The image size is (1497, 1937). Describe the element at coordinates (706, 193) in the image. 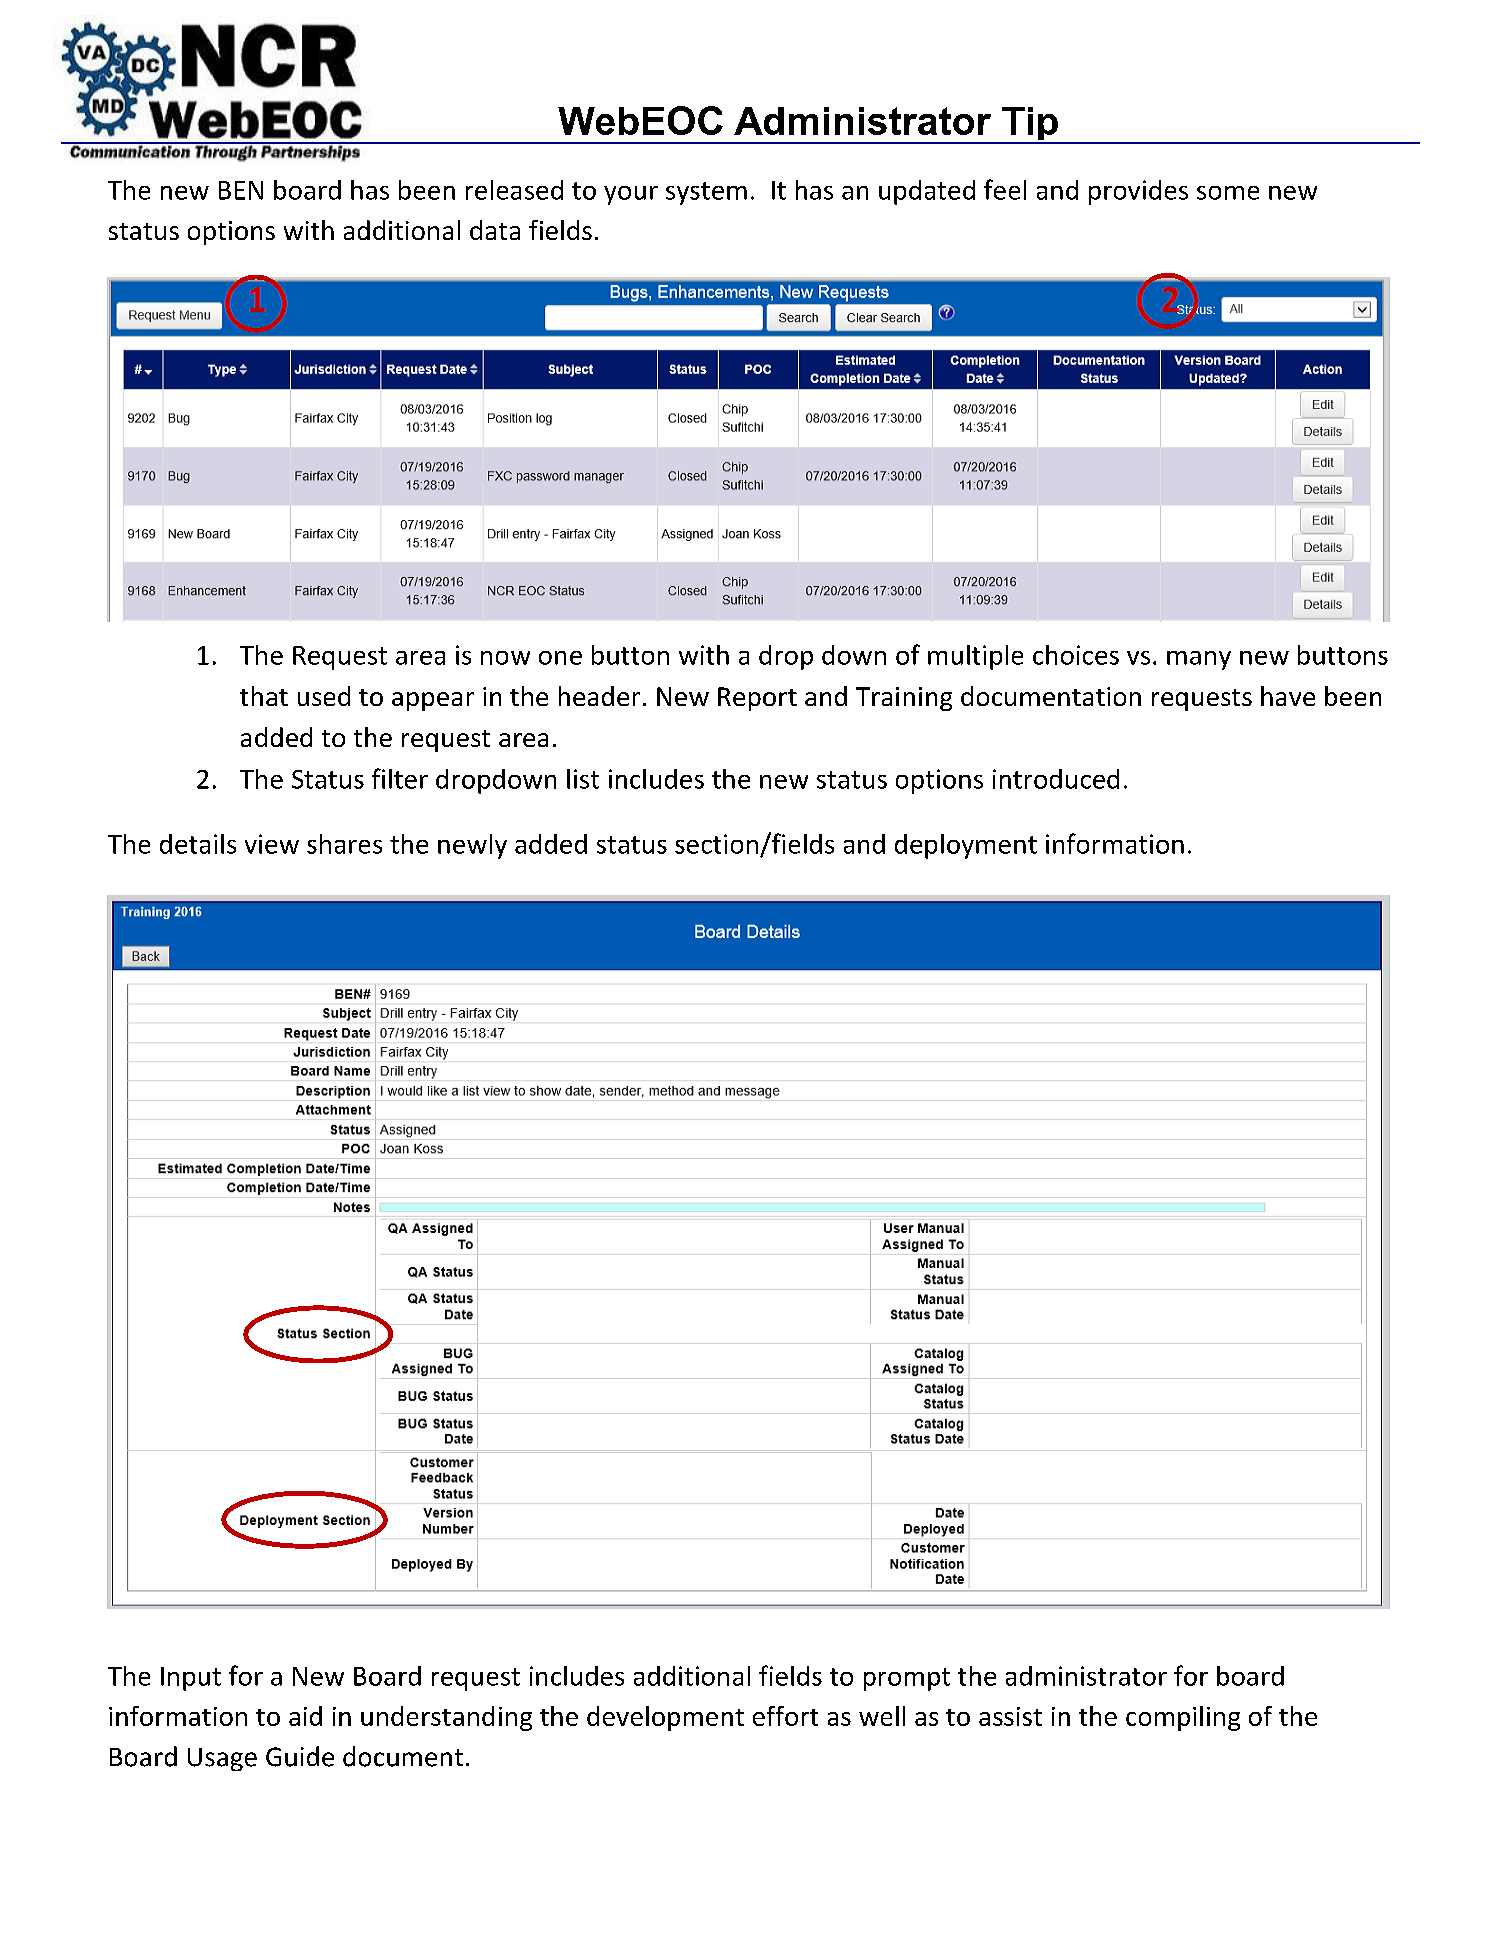

I see `system` at that location.
